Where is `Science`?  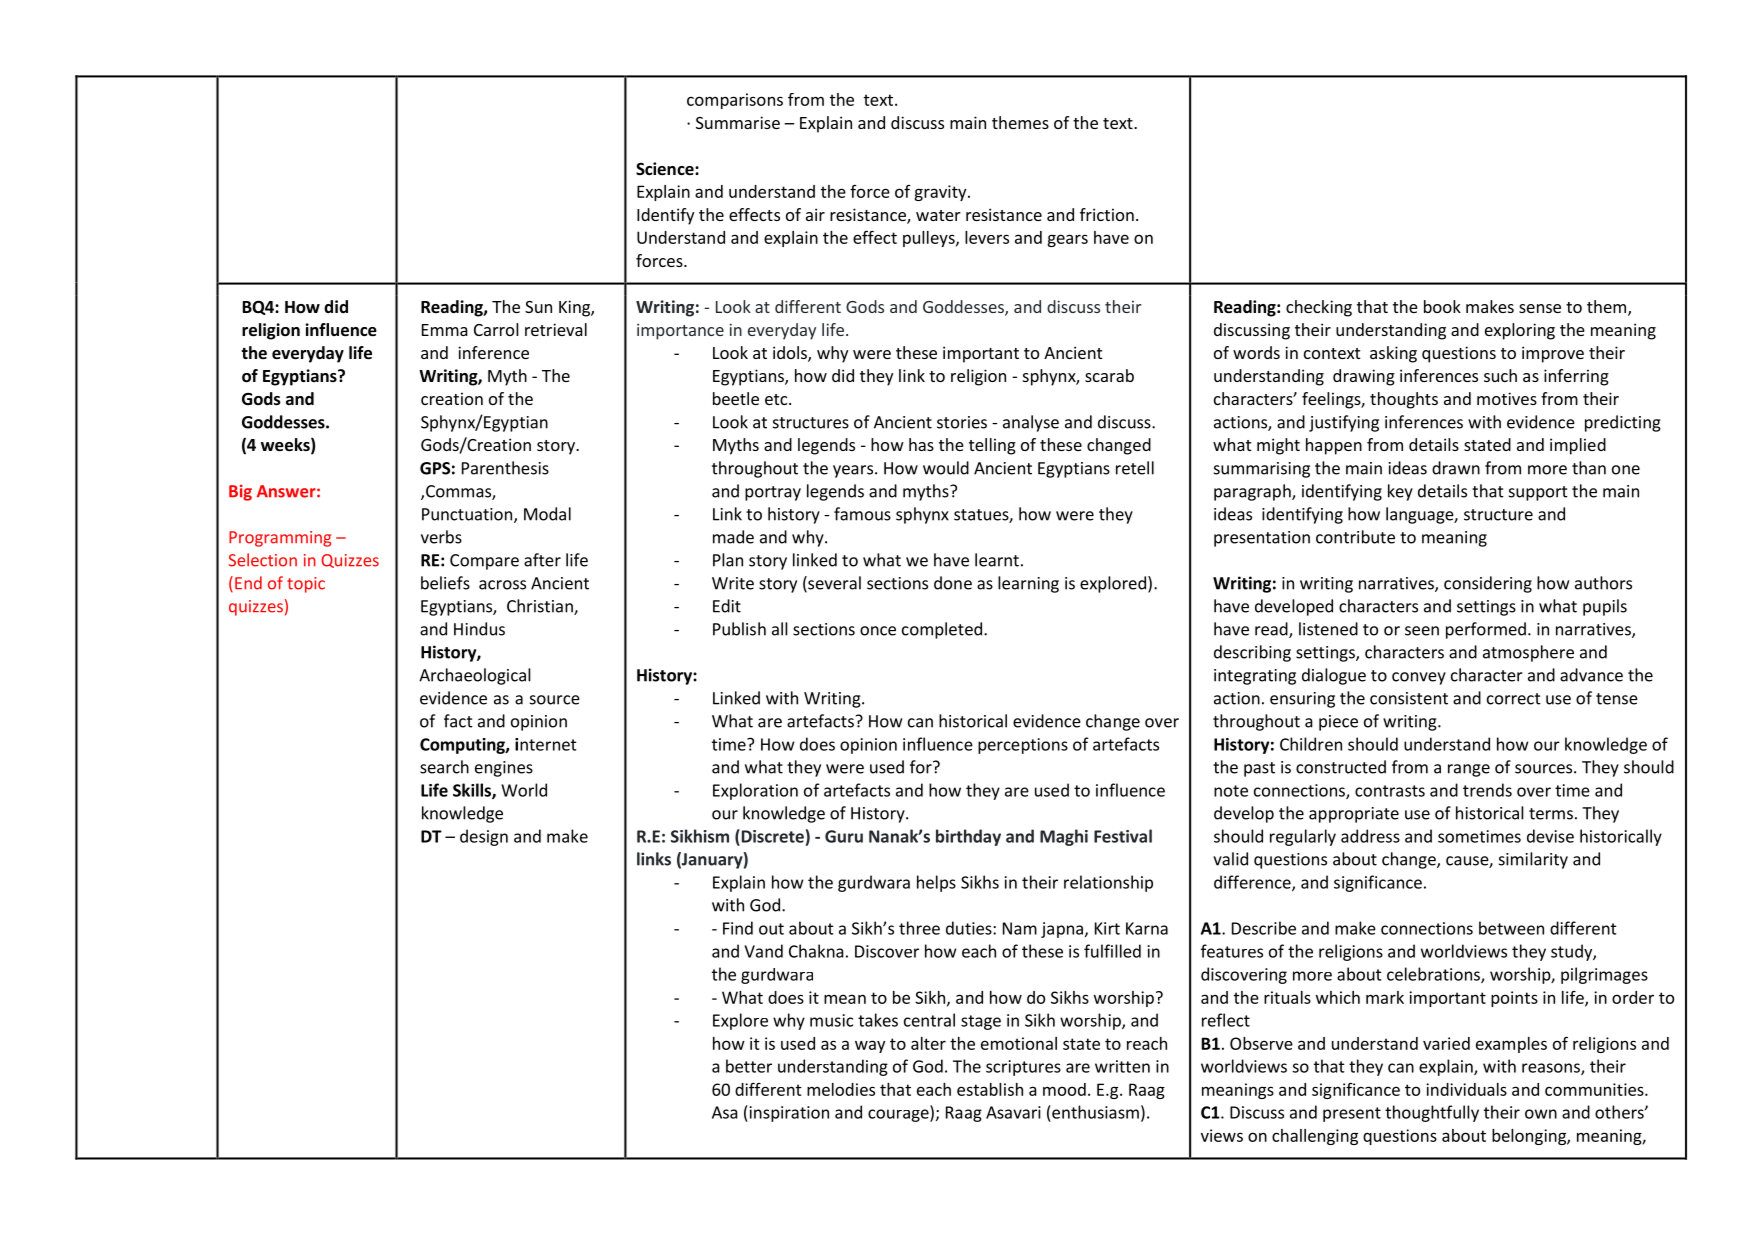 Science is located at coordinates (666, 169).
